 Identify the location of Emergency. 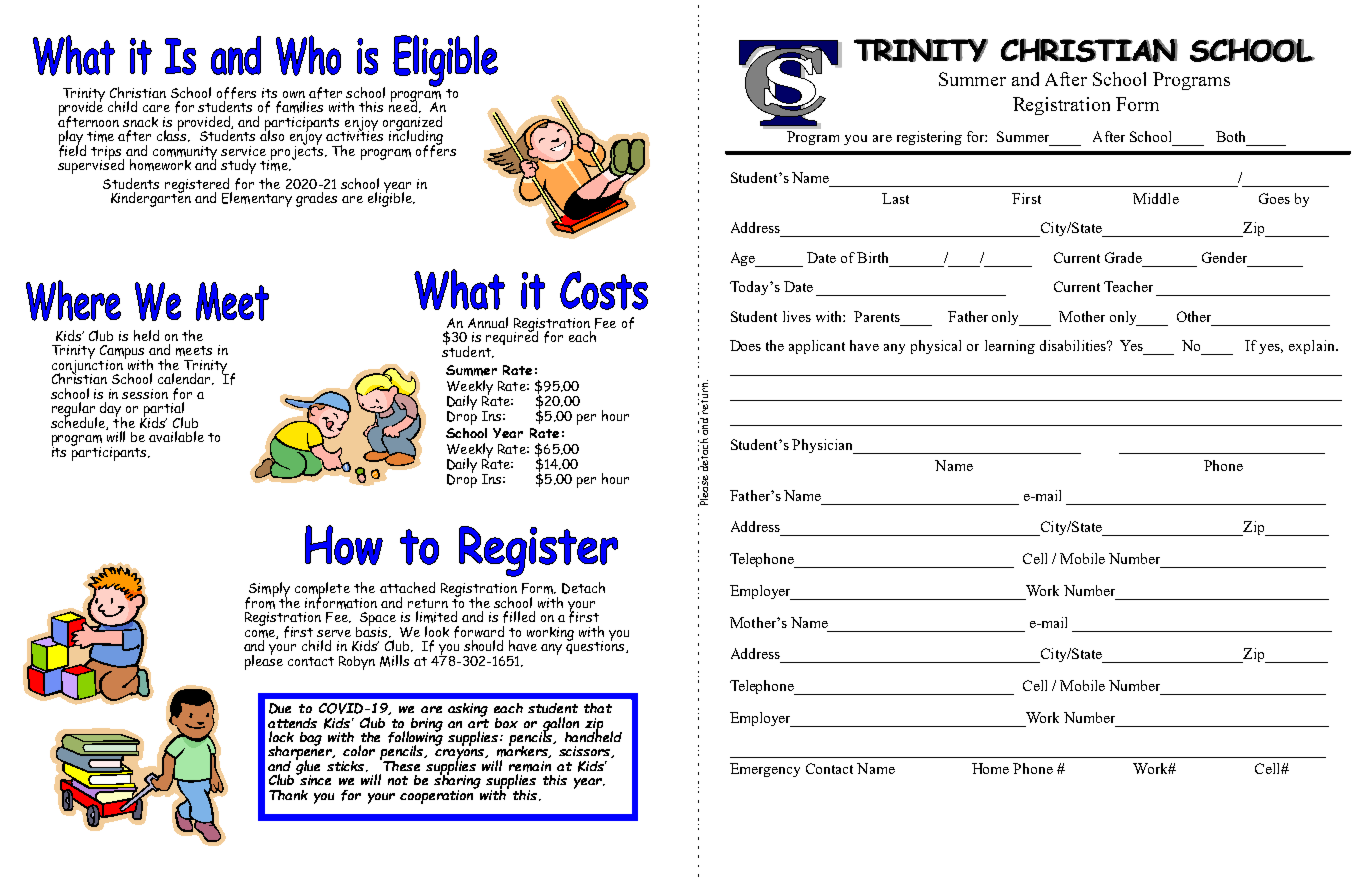
(765, 770).
